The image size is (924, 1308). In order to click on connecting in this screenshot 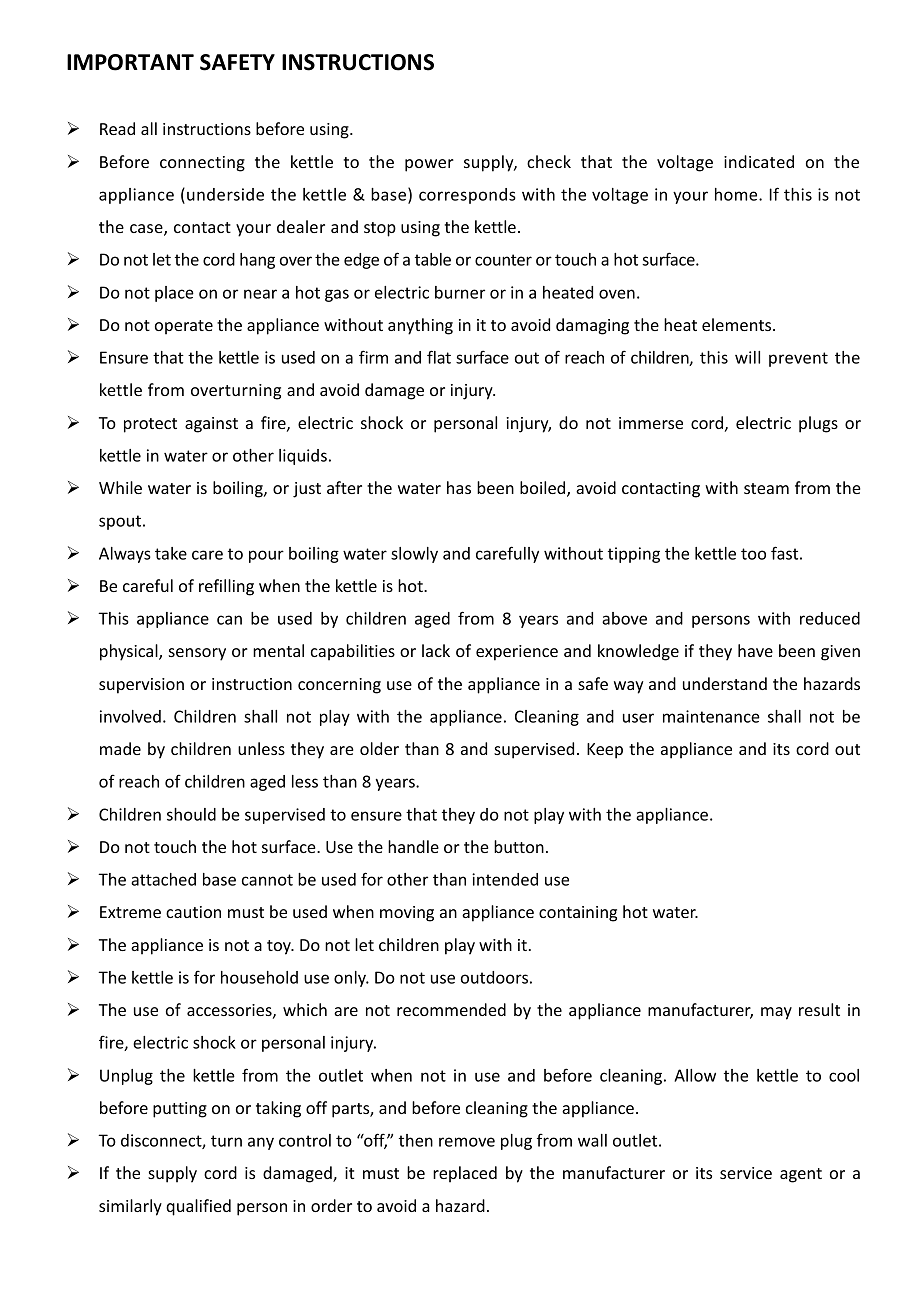, I will do `click(202, 164)`.
